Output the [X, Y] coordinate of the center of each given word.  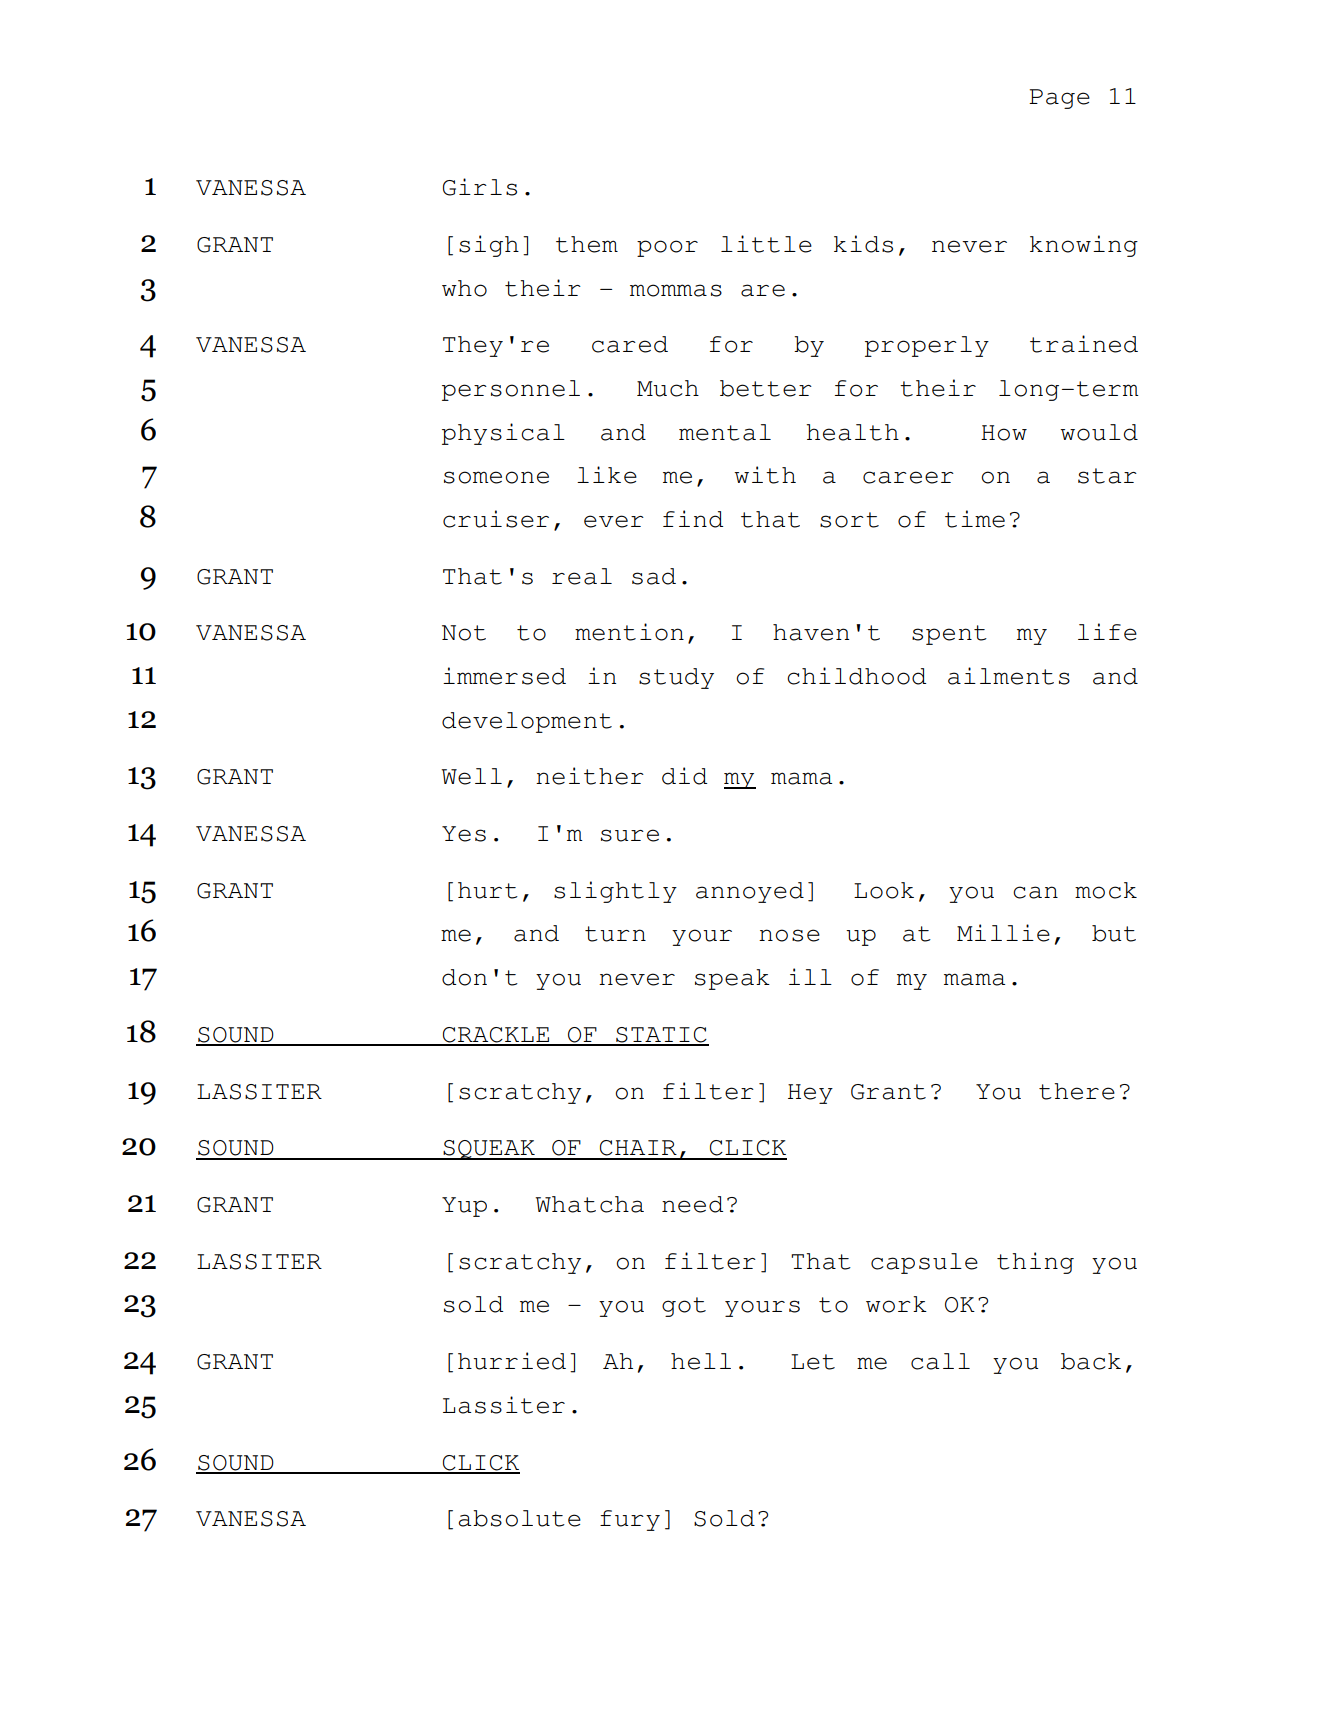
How [1004, 433]
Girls [480, 187]
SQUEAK [489, 1150]
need [692, 1204]
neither [590, 776]
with [765, 475]
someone [496, 477]
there [1077, 1091]
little [766, 244]
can [1035, 892]
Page [1059, 99]
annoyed [750, 892]
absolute [519, 1518]
